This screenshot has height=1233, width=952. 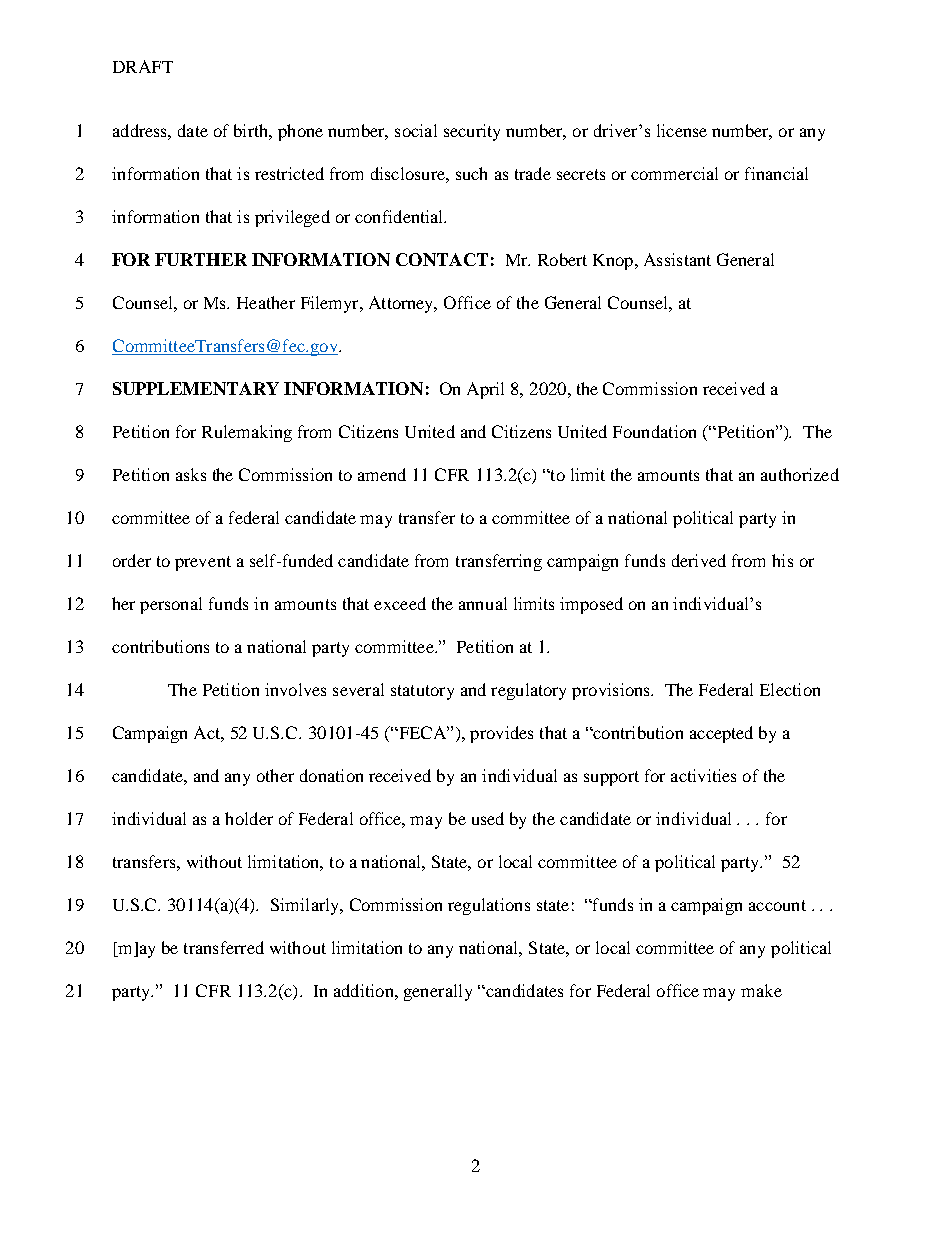 What do you see at coordinates (403, 304) in the screenshot?
I see `Attorney` at bounding box center [403, 304].
